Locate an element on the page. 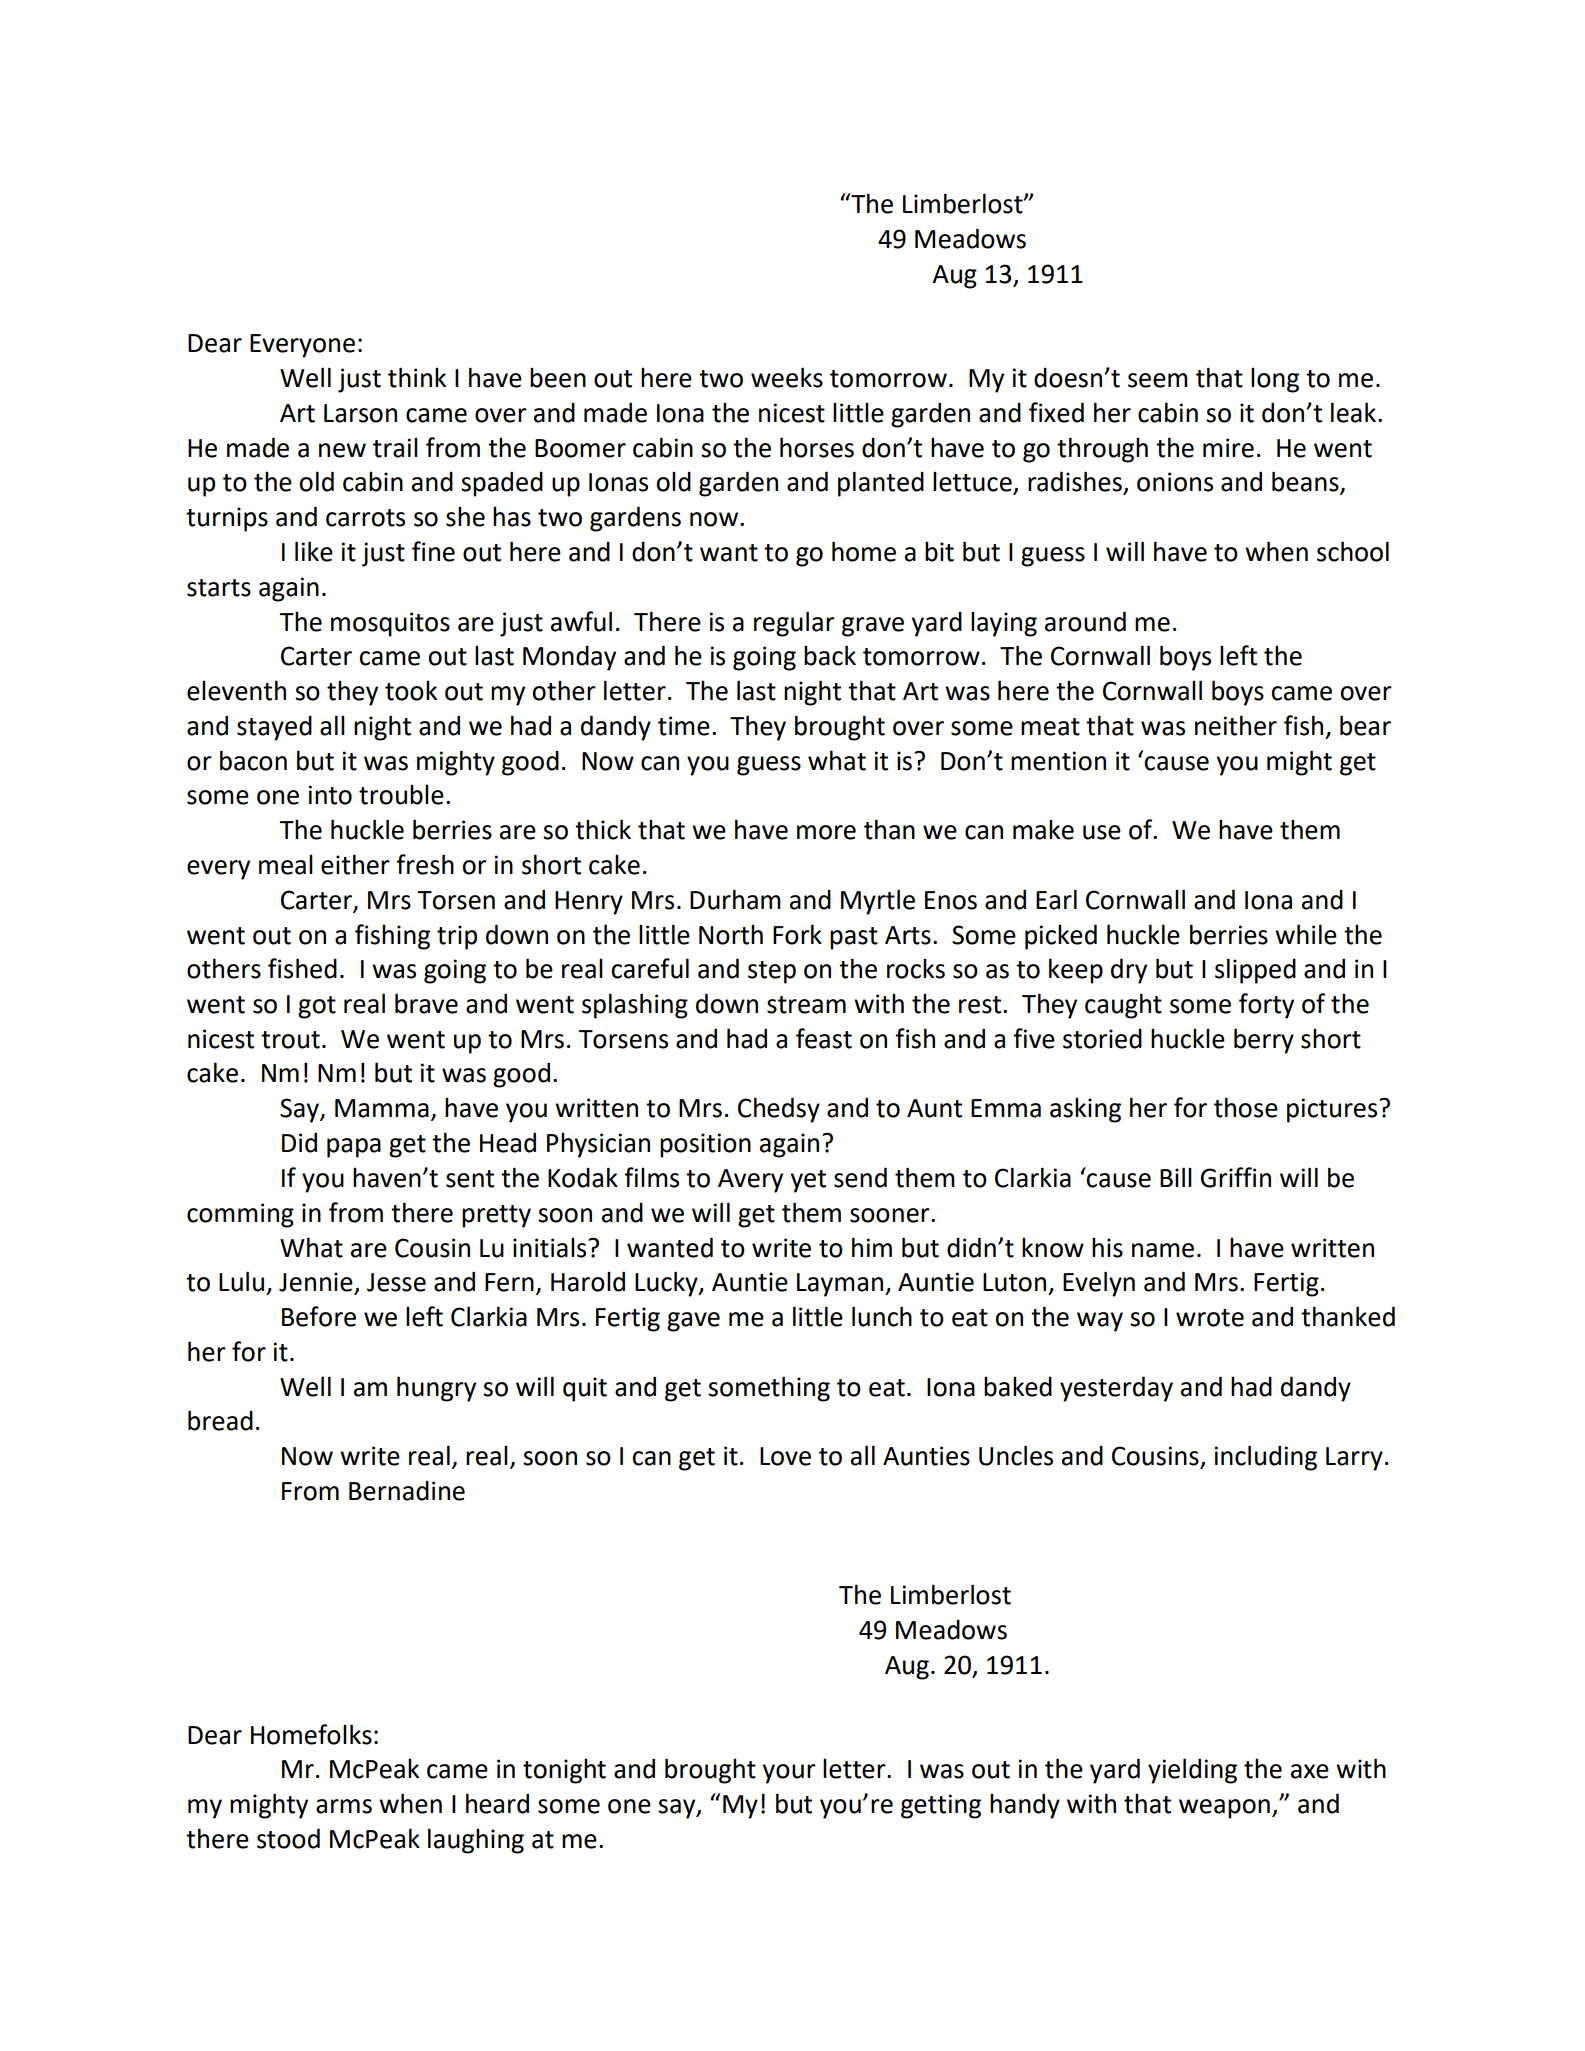  including is located at coordinates (1266, 1458).
